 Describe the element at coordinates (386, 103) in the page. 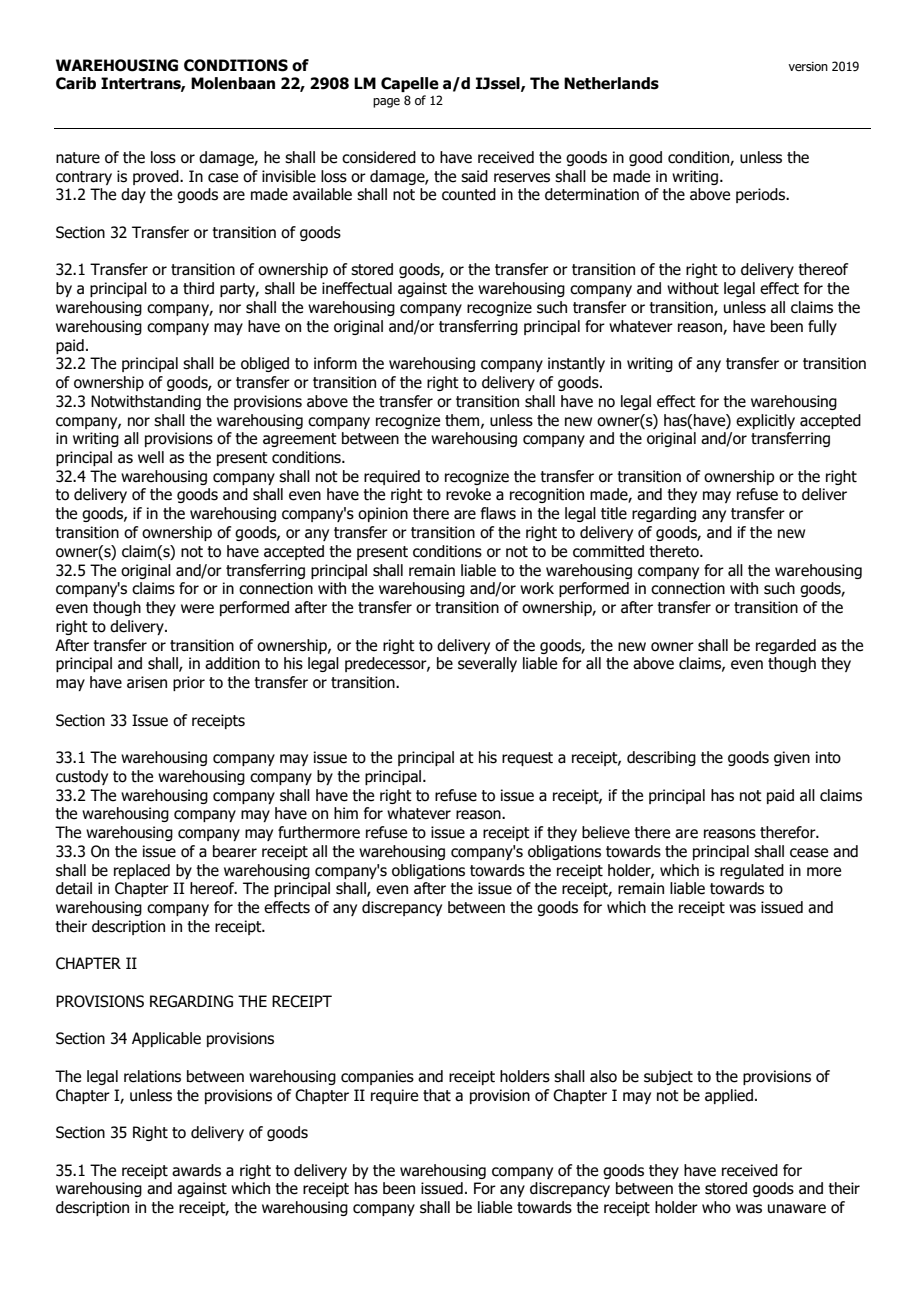

I see `page` at that location.
